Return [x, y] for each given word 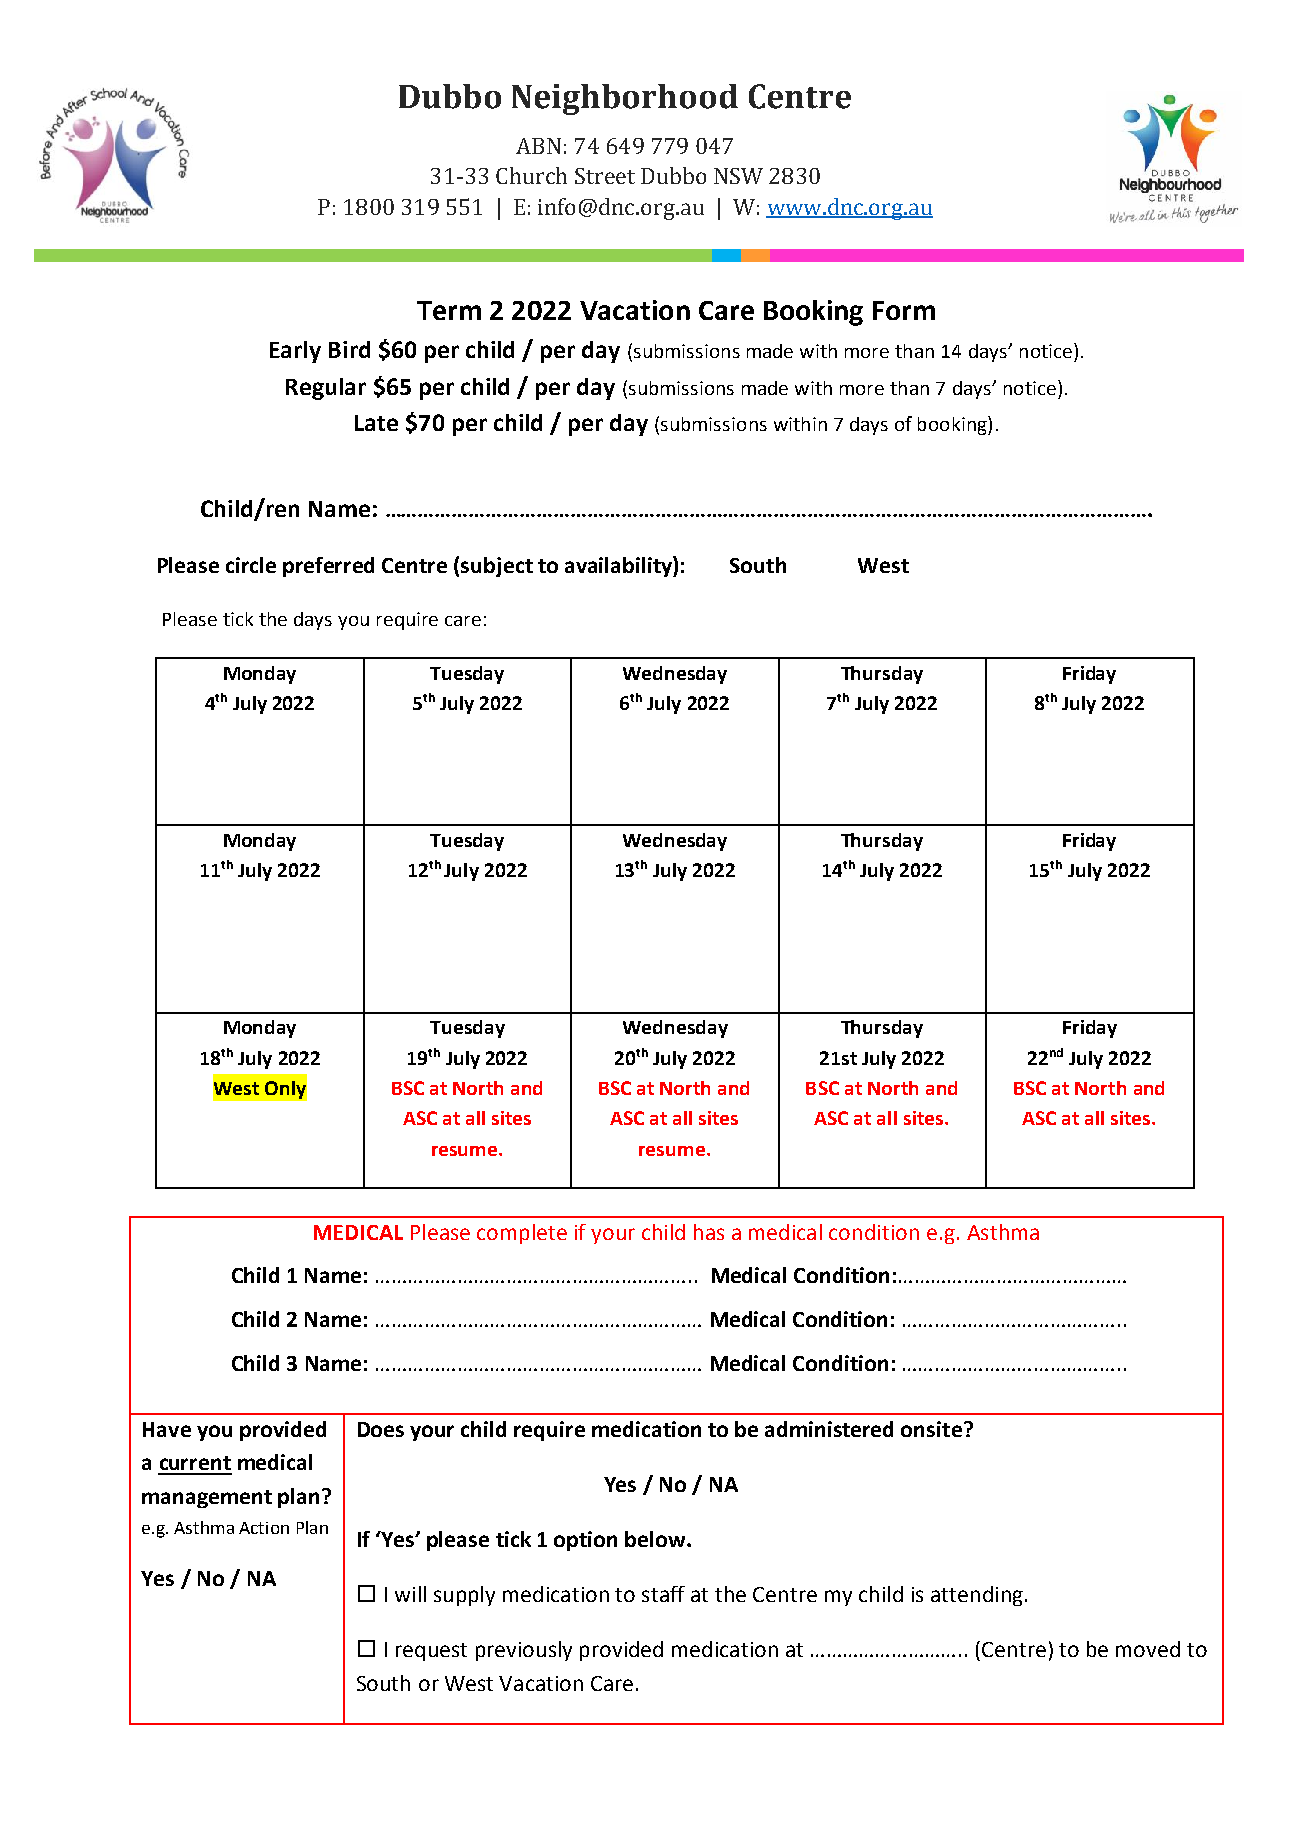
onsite [931, 1429]
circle [251, 565]
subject [497, 567]
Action [264, 1528]
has [709, 1232]
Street [605, 176]
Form [904, 310]
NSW [738, 176]
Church [531, 175]
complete [522, 1234]
